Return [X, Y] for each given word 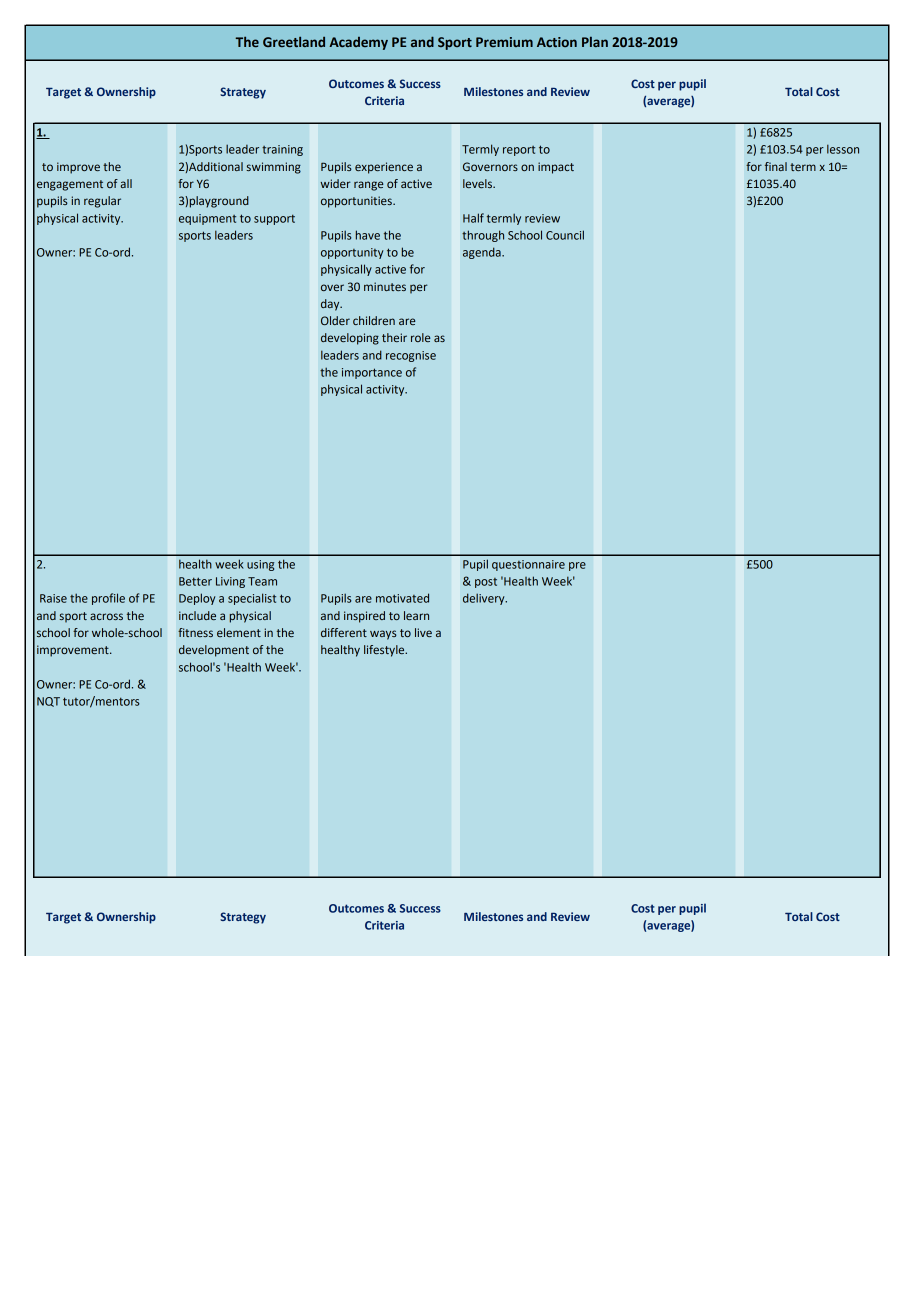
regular [102, 202]
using [260, 565]
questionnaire [528, 565]
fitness [195, 632]
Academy [358, 43]
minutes [385, 286]
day [331, 305]
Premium [504, 42]
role [421, 337]
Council [565, 235]
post [486, 583]
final [776, 166]
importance [372, 373]
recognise [411, 356]
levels [478, 183]
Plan [595, 42]
